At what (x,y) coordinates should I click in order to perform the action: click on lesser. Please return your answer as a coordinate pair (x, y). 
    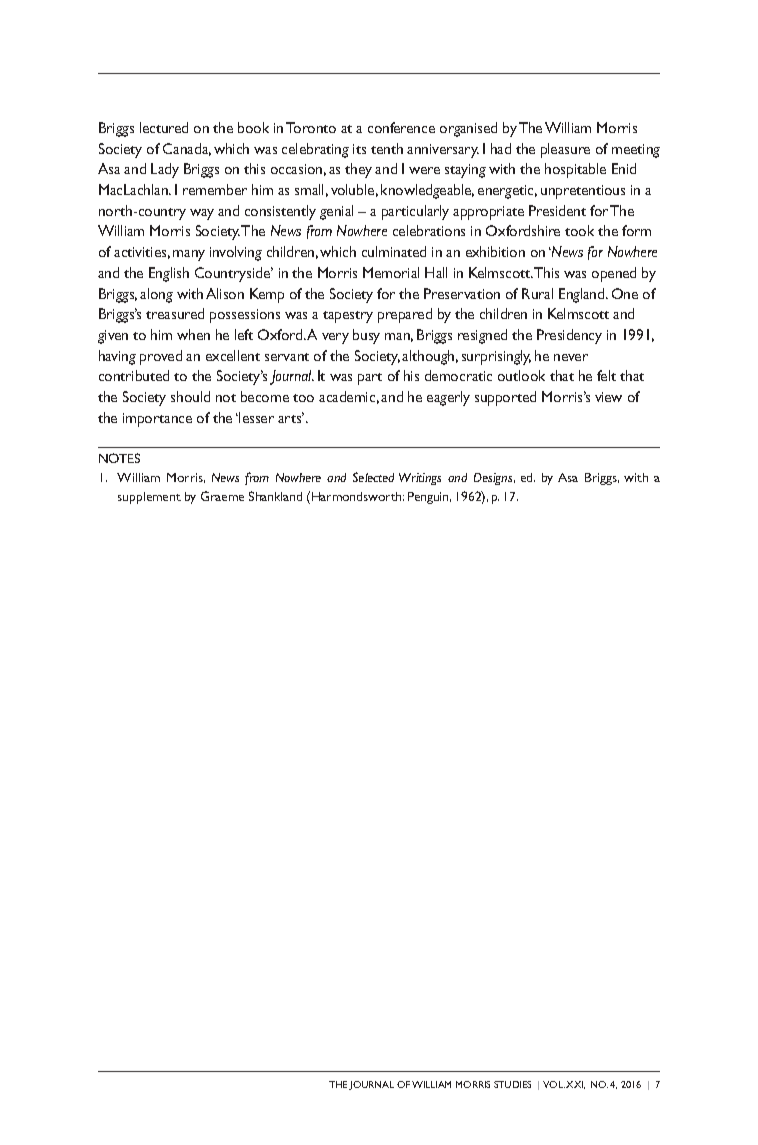
    Looking at the image, I should click on (255, 417).
